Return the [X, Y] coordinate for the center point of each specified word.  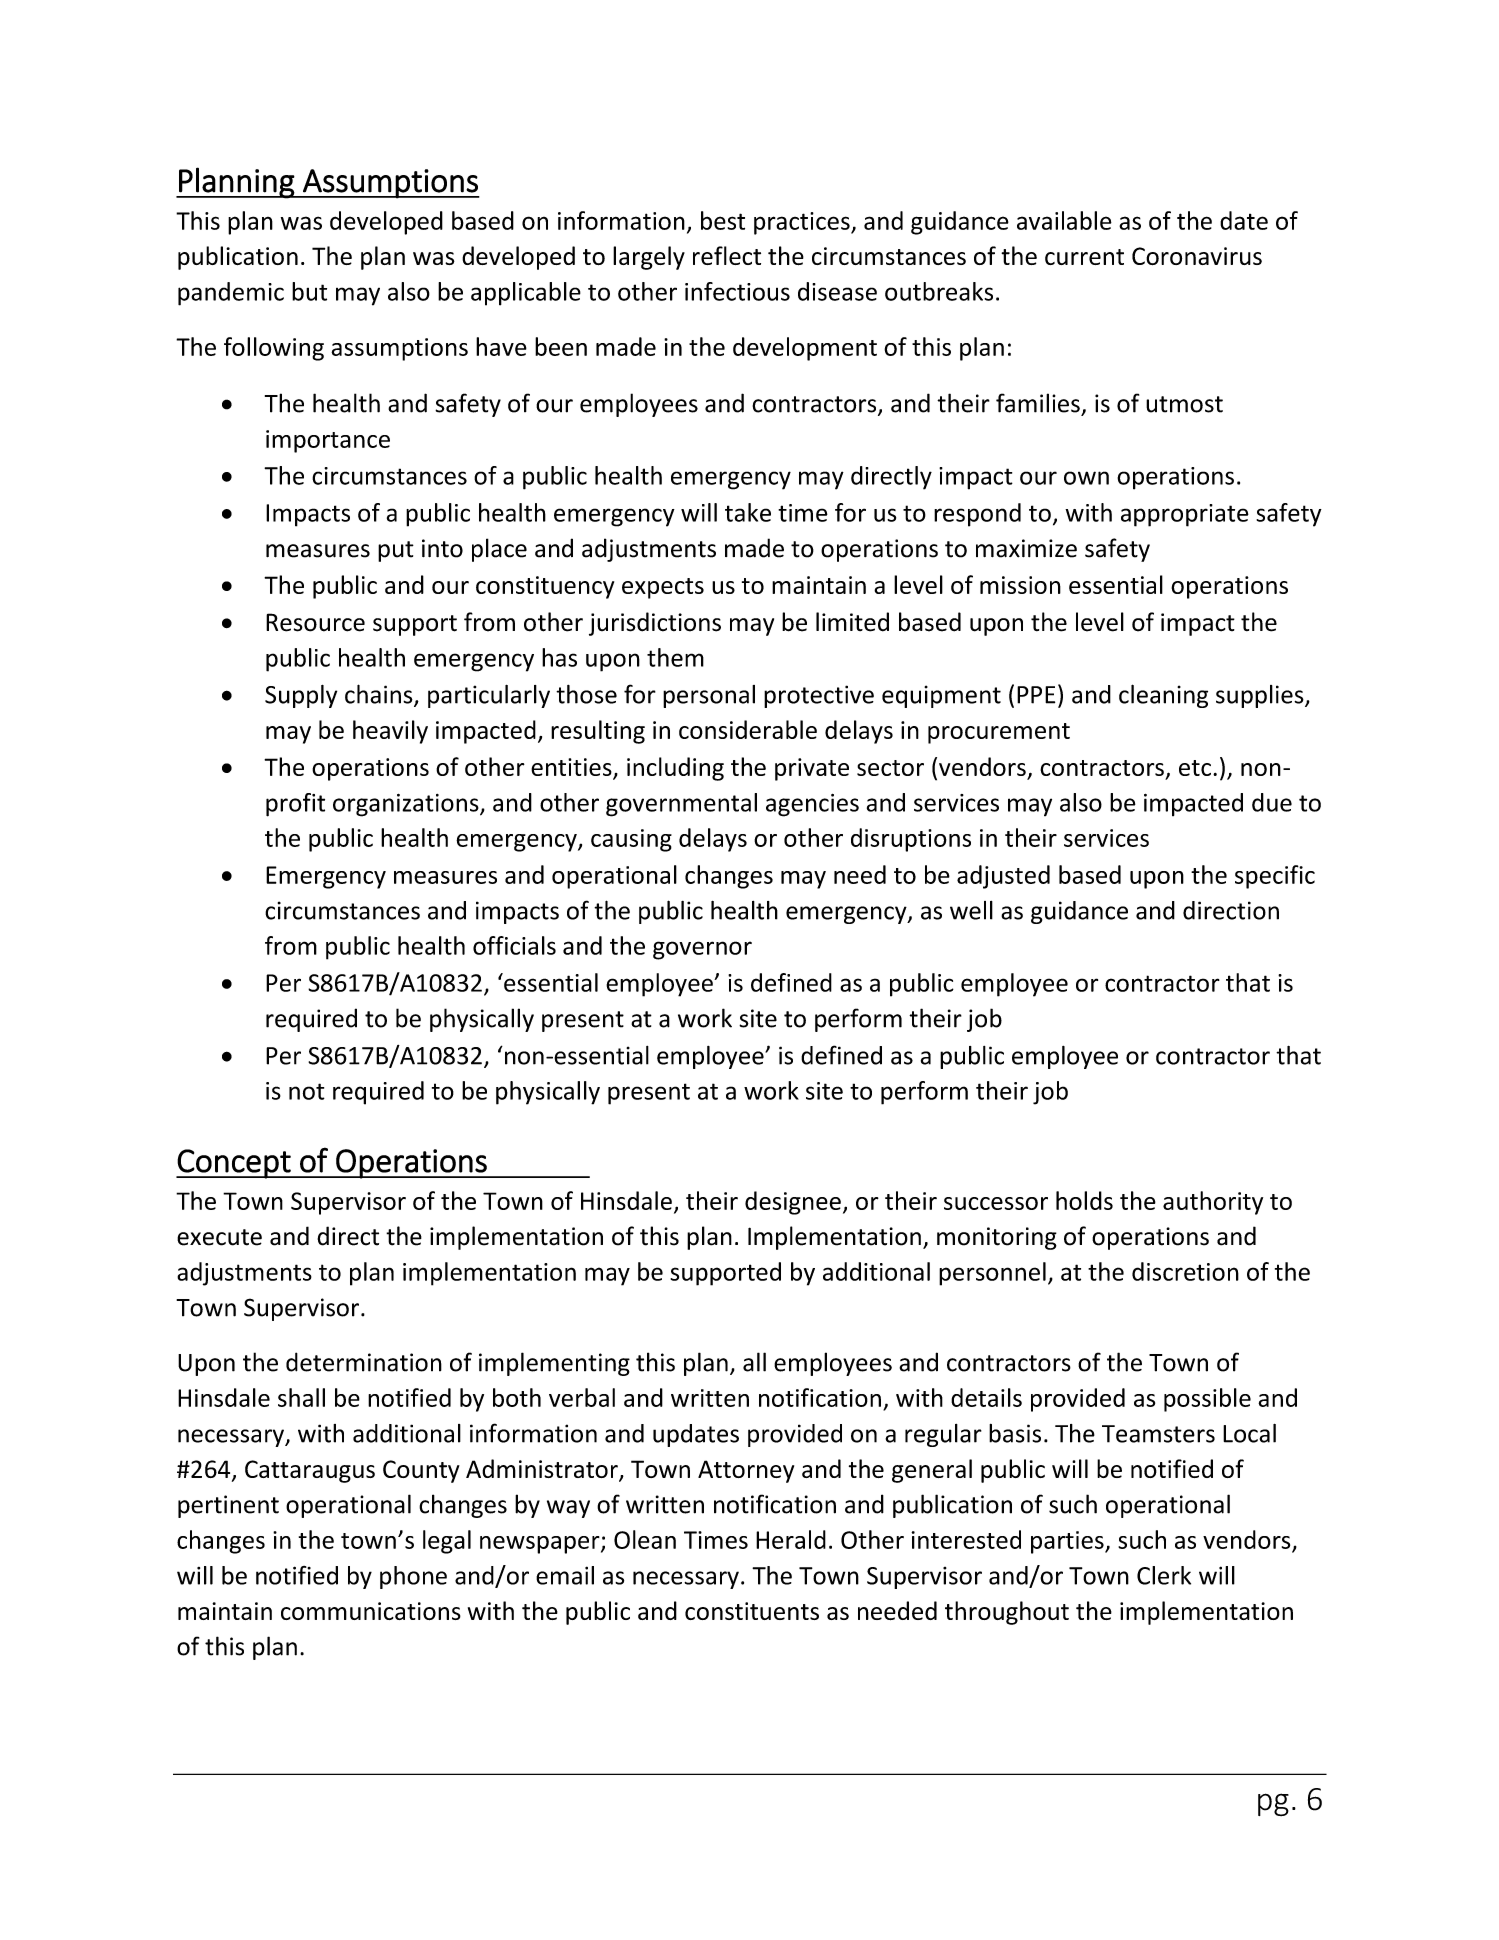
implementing [554, 1364]
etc [1195, 768]
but [309, 291]
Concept [234, 1164]
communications [371, 1611]
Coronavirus [1197, 256]
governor [702, 950]
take [748, 512]
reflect [727, 255]
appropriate [1185, 515]
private [812, 769]
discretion [1185, 1271]
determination [364, 1362]
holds [1084, 1200]
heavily [390, 732]
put [396, 551]
